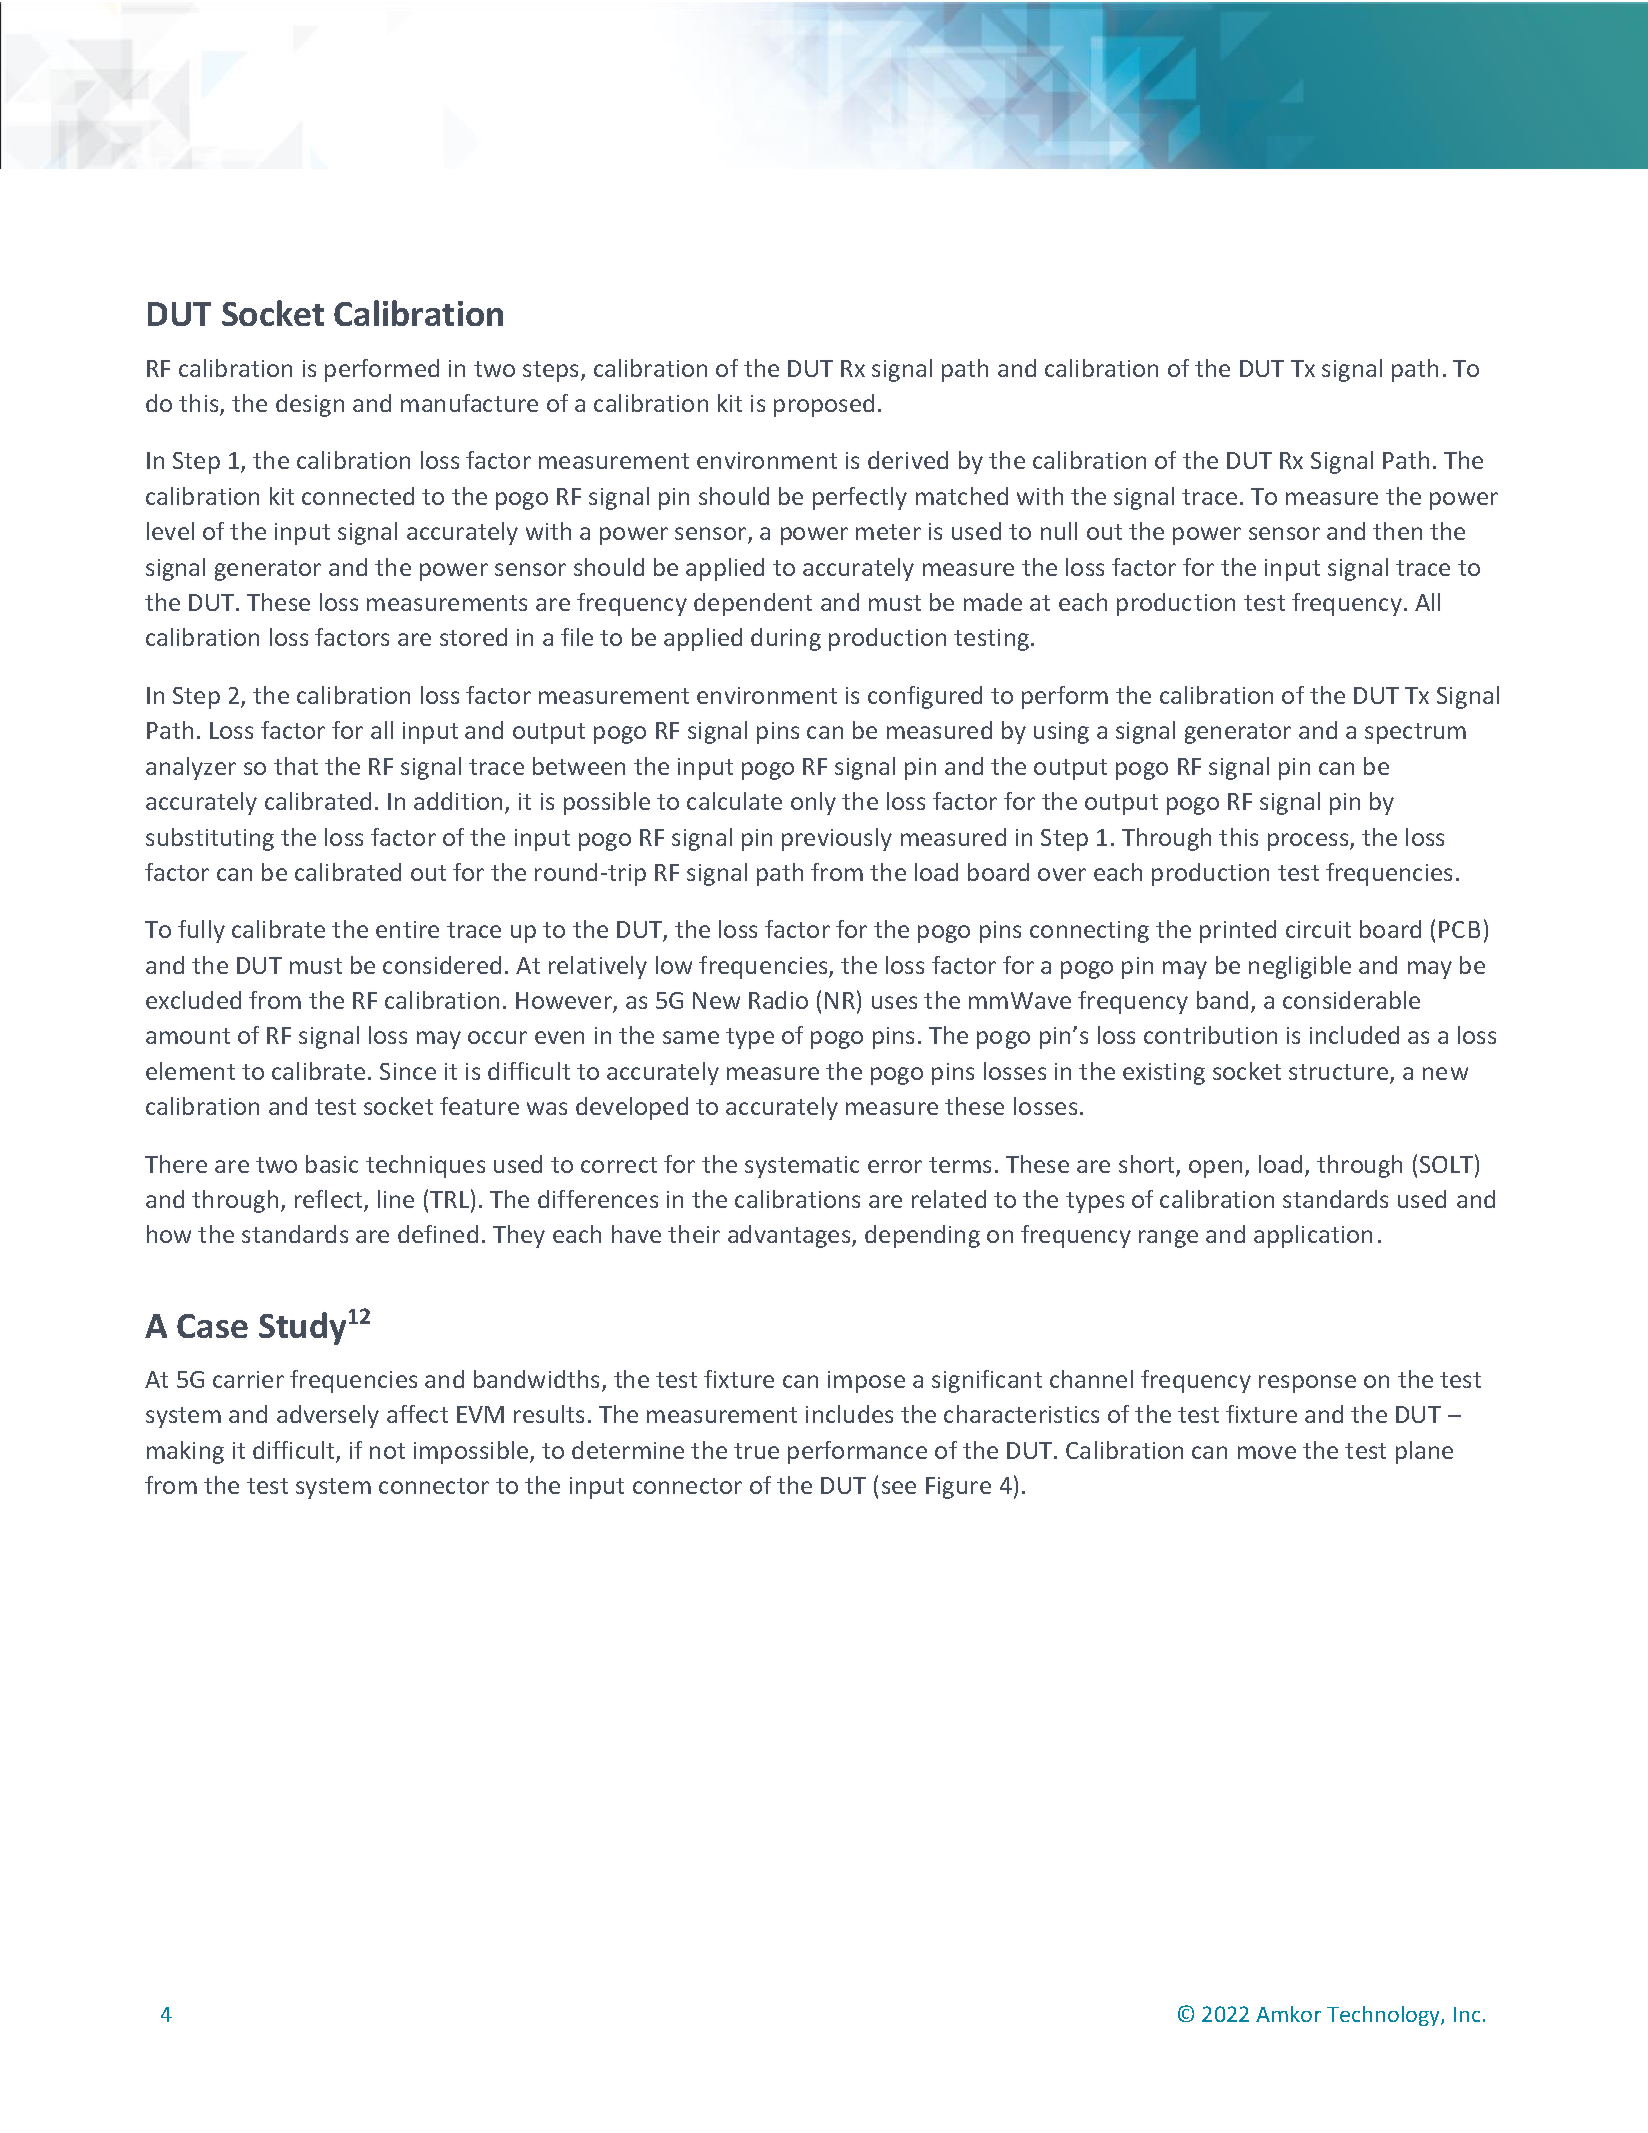 Image resolution: width=1648 pixels, height=2133 pixels. What do you see at coordinates (1267, 1452) in the page?
I see `move` at bounding box center [1267, 1452].
